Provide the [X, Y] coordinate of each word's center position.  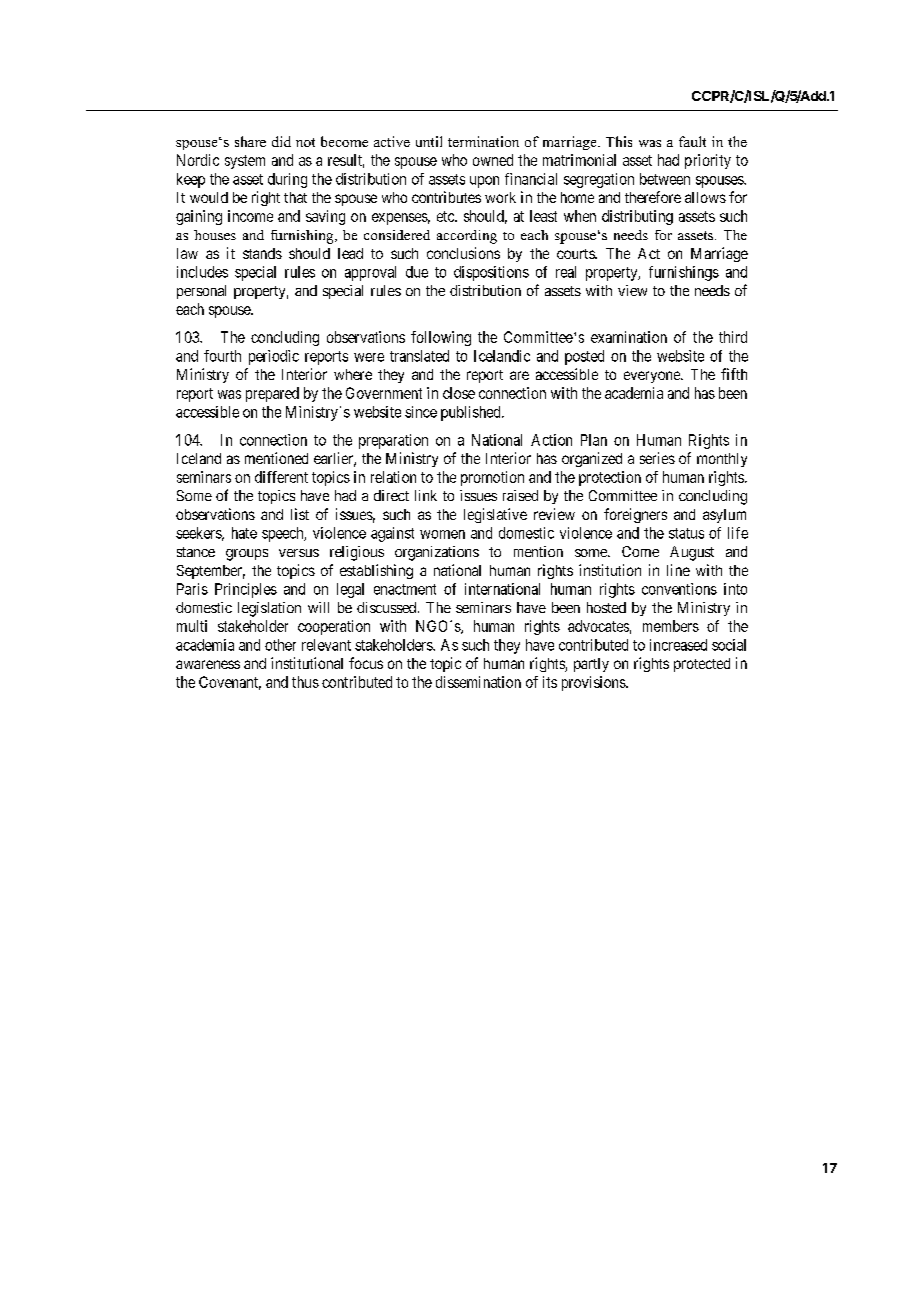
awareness [208, 664]
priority [708, 161]
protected [702, 665]
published [472, 413]
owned [493, 160]
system [245, 162]
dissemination [478, 682]
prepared [272, 394]
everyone [653, 377]
